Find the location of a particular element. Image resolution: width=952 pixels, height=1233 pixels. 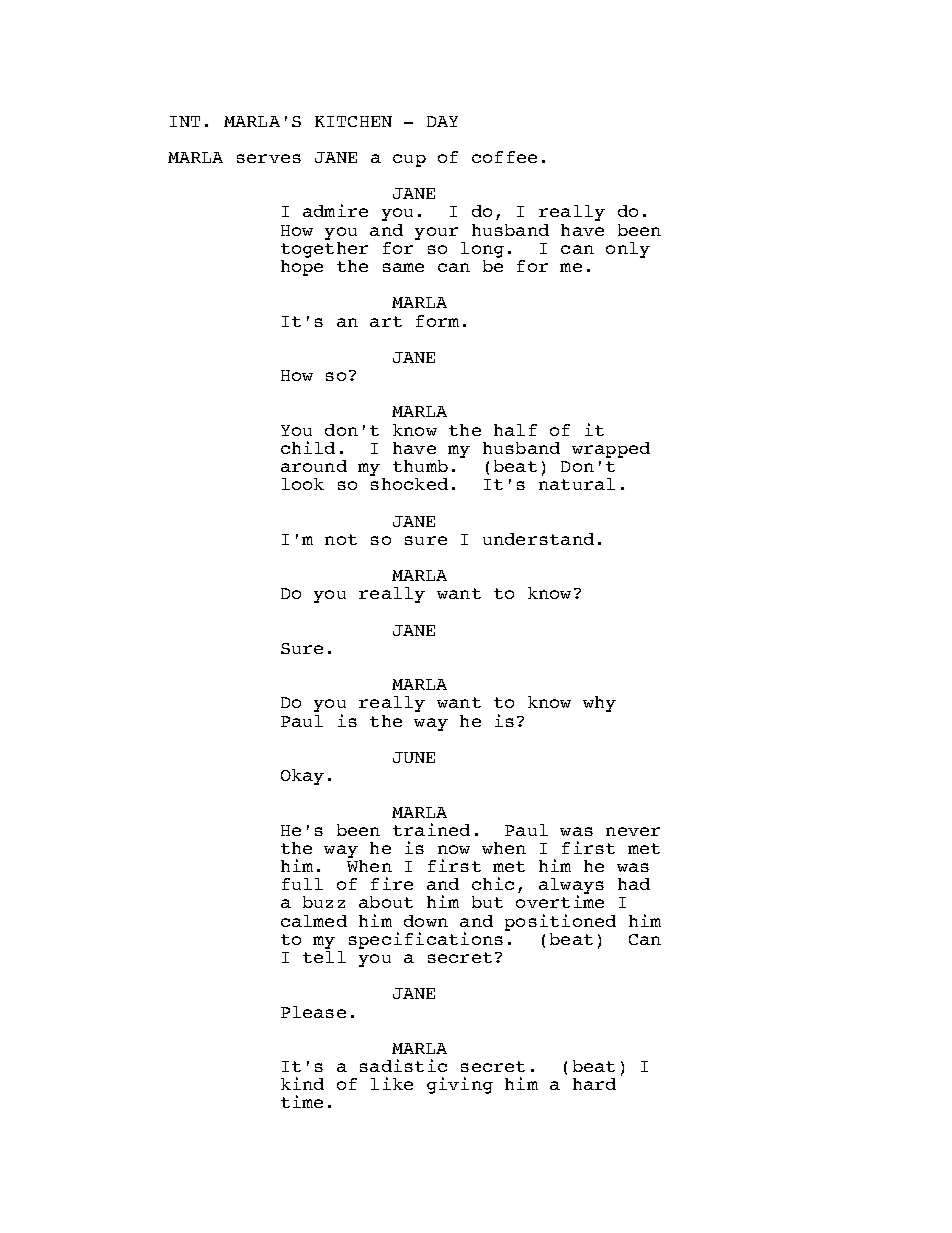

child is located at coordinates (308, 447).
